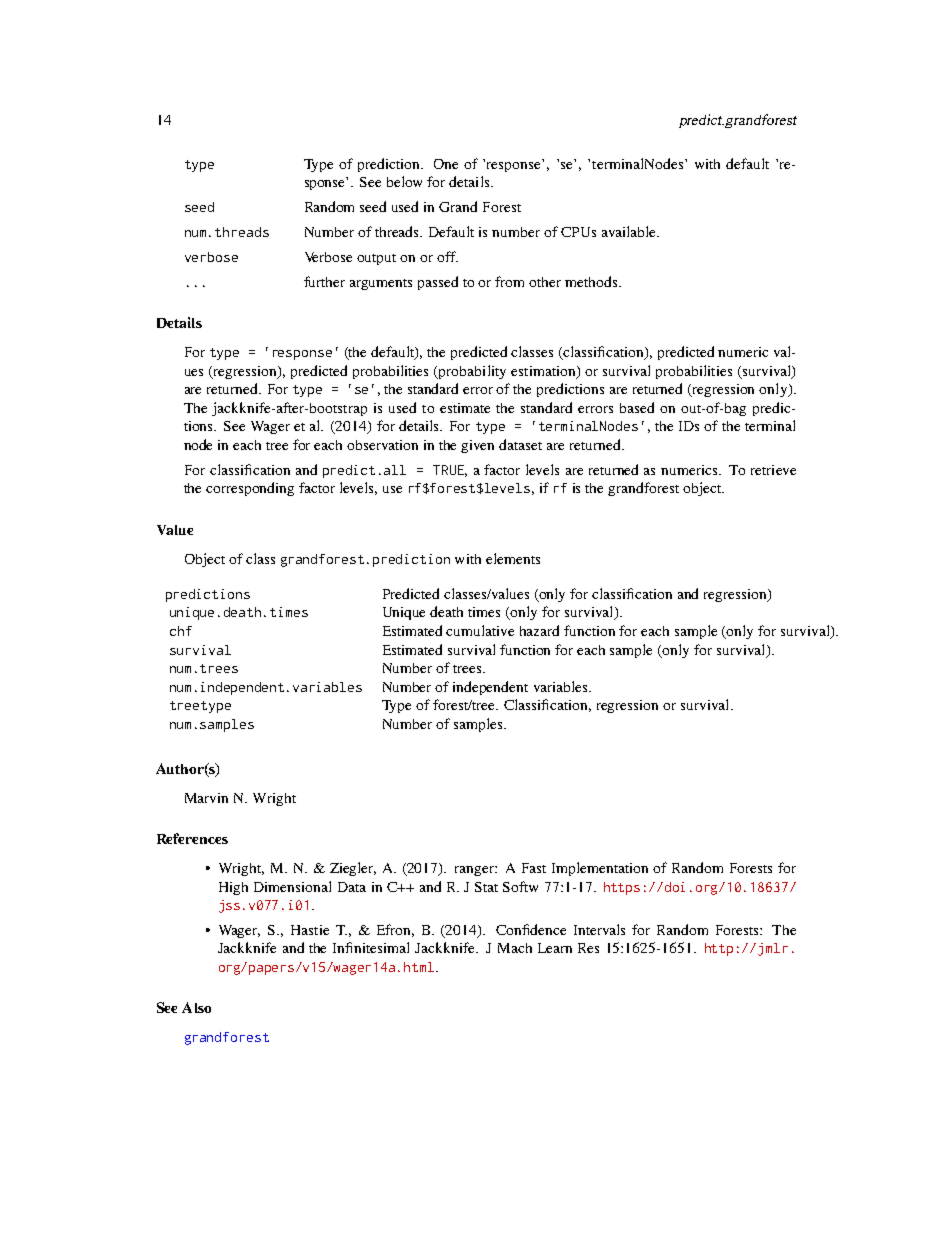 This screenshot has width=952, height=1233. Describe the element at coordinates (324, 281) in the screenshot. I see `further` at that location.
